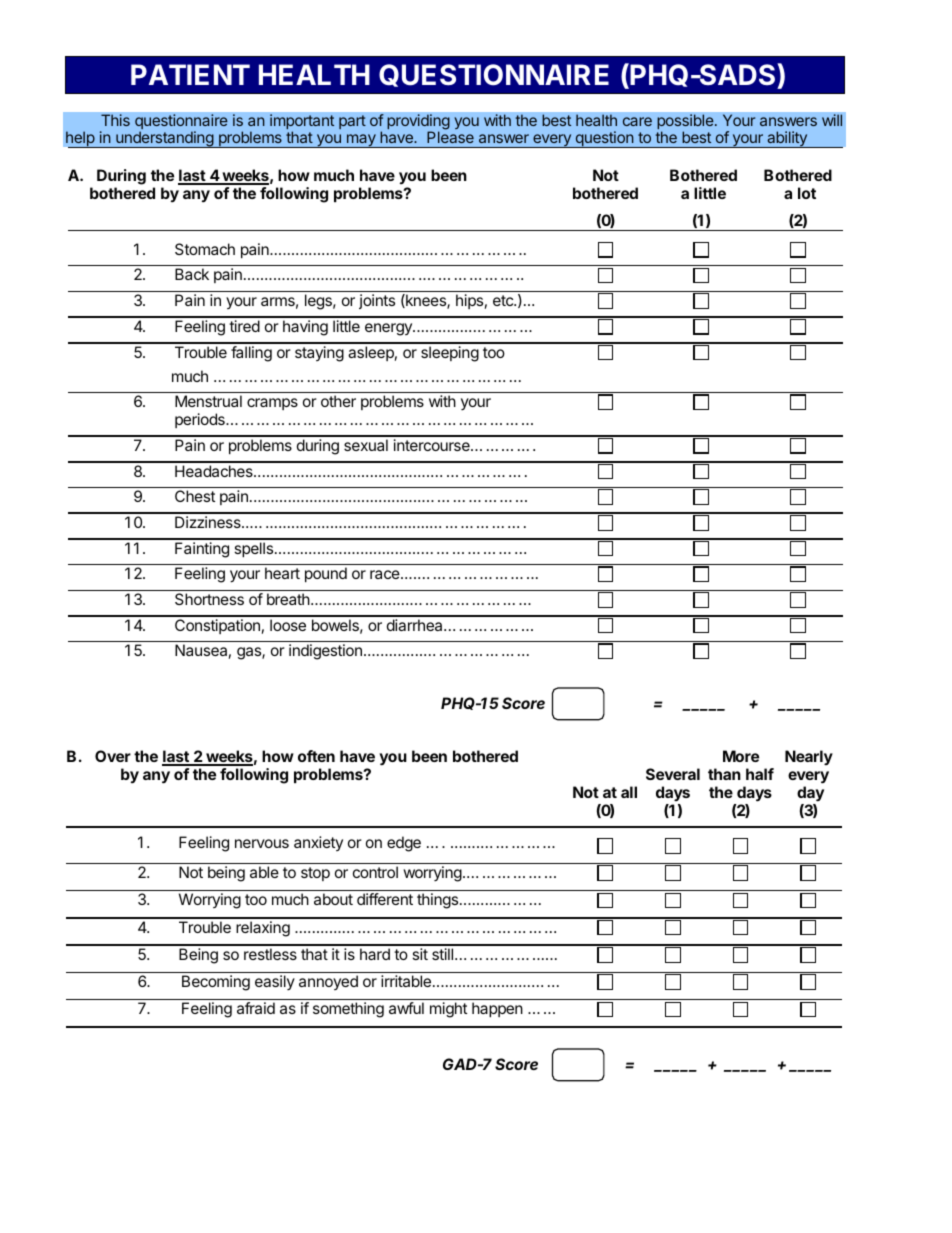 This screenshot has width=952, height=1233. What do you see at coordinates (208, 401) in the screenshot?
I see `Menstrual` at bounding box center [208, 401].
